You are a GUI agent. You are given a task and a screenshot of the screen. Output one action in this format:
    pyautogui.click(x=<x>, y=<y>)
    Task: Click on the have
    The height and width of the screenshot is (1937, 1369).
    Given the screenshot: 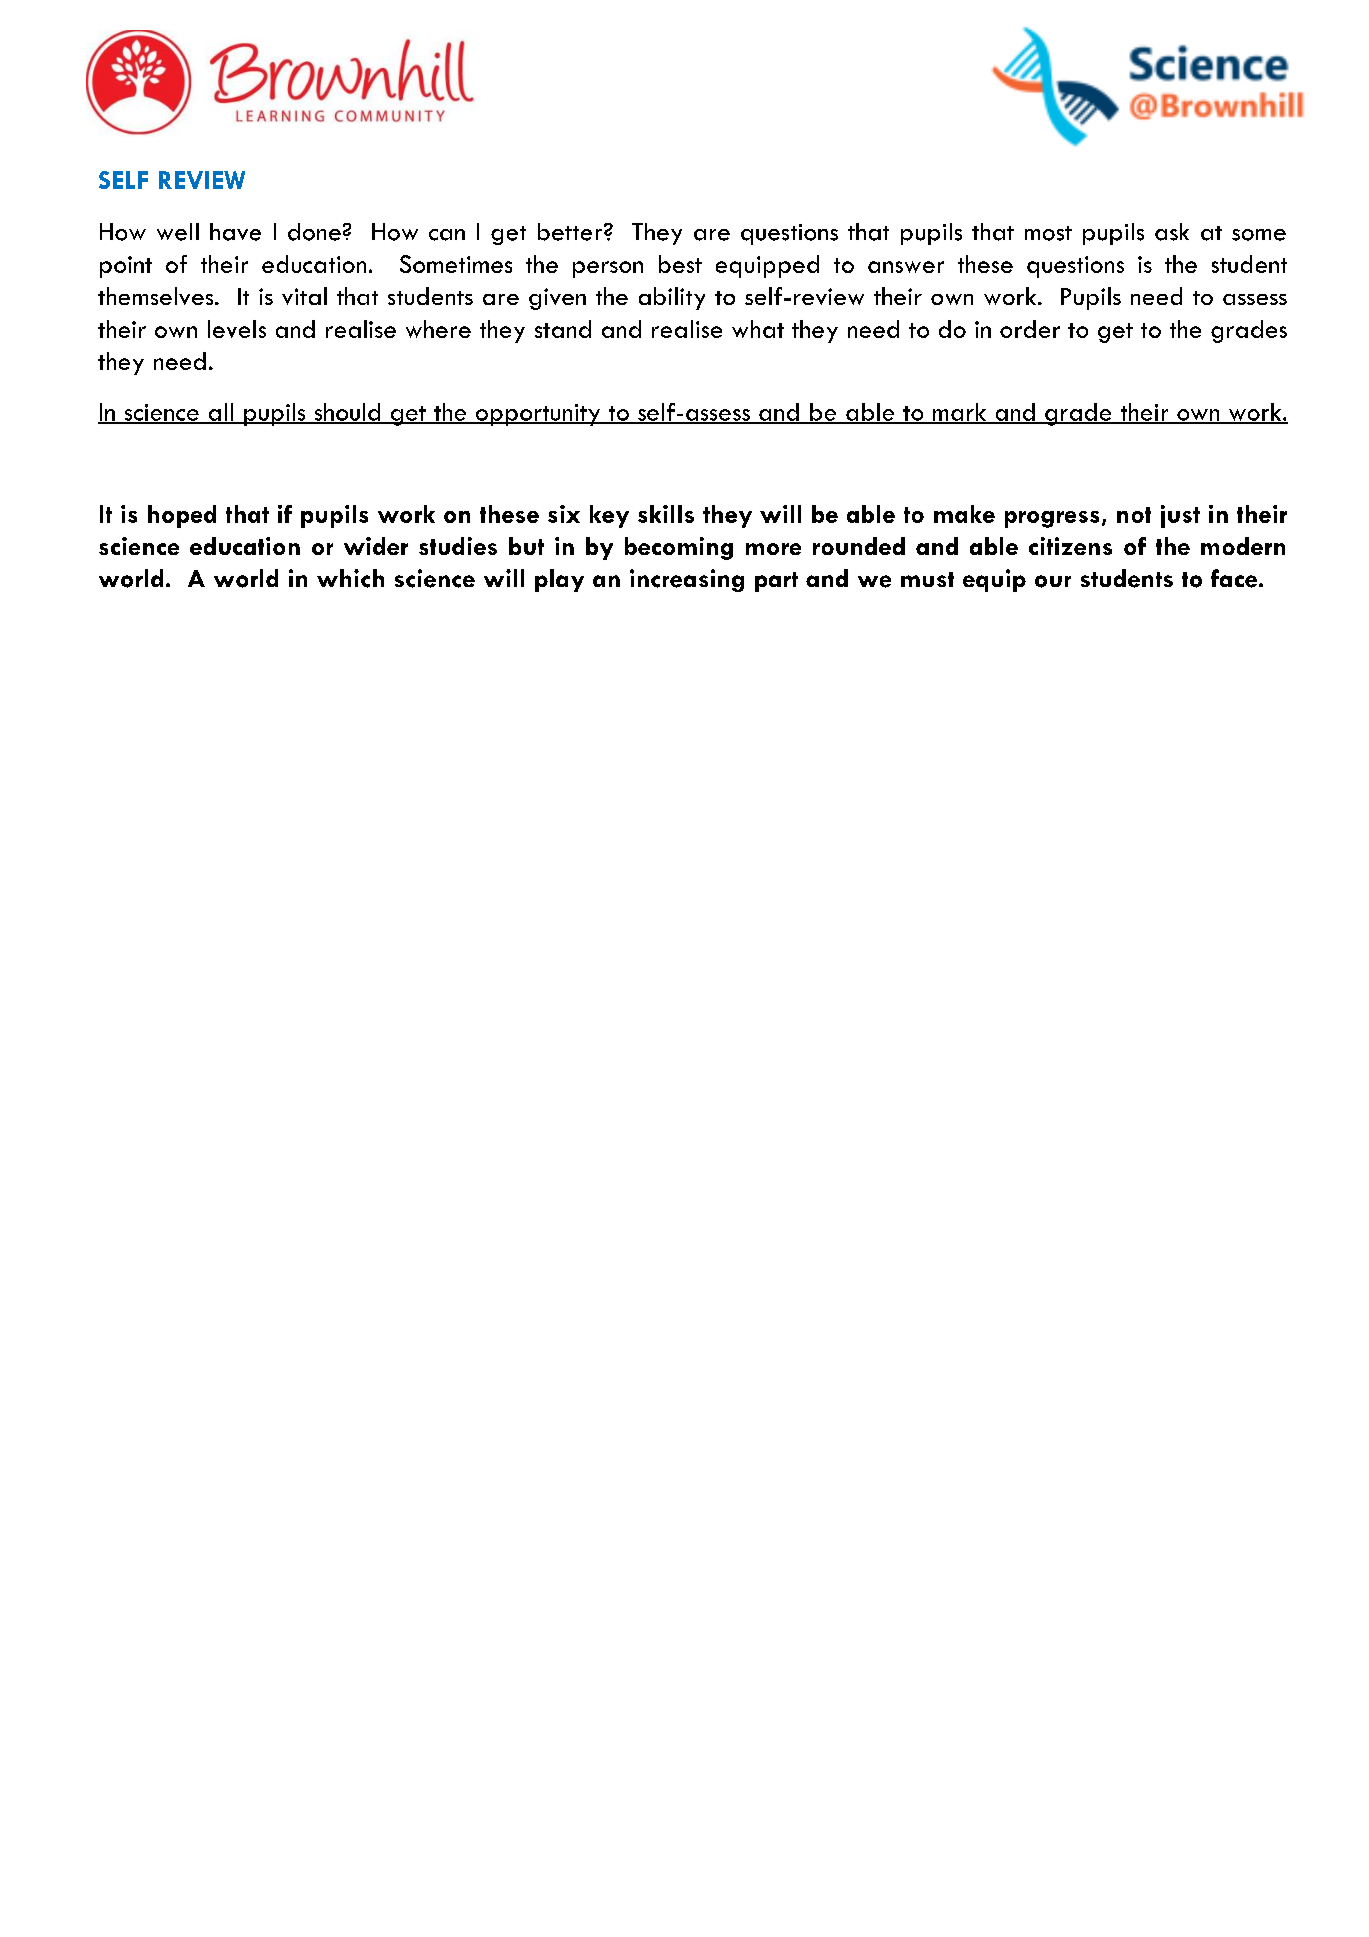 What is the action you would take?
    pyautogui.click(x=235, y=232)
